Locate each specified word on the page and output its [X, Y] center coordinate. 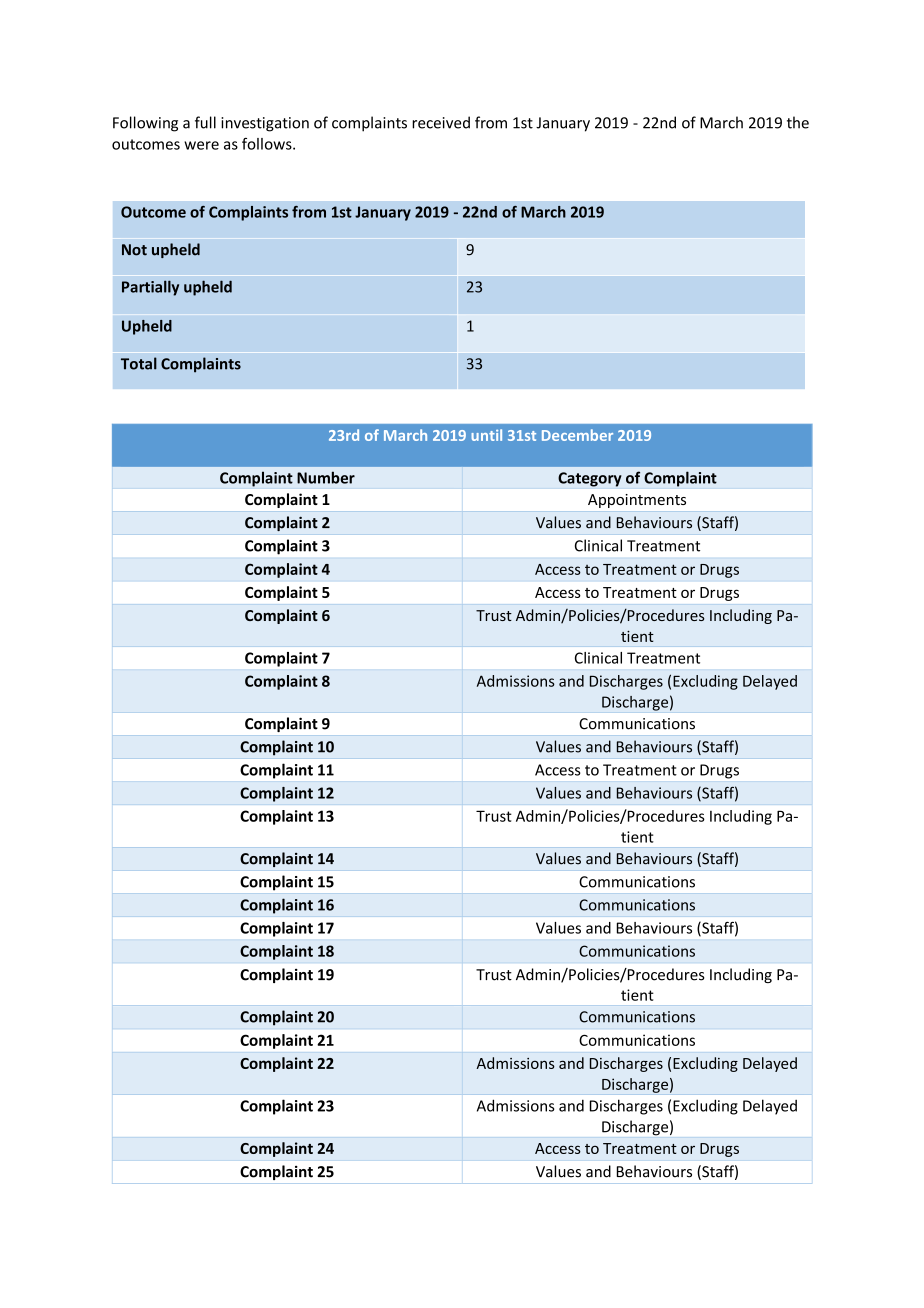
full [205, 122]
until [486, 435]
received [441, 122]
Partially [150, 288]
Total [139, 363]
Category [590, 479]
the [798, 122]
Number [326, 477]
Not [134, 250]
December [577, 435]
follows [268, 144]
